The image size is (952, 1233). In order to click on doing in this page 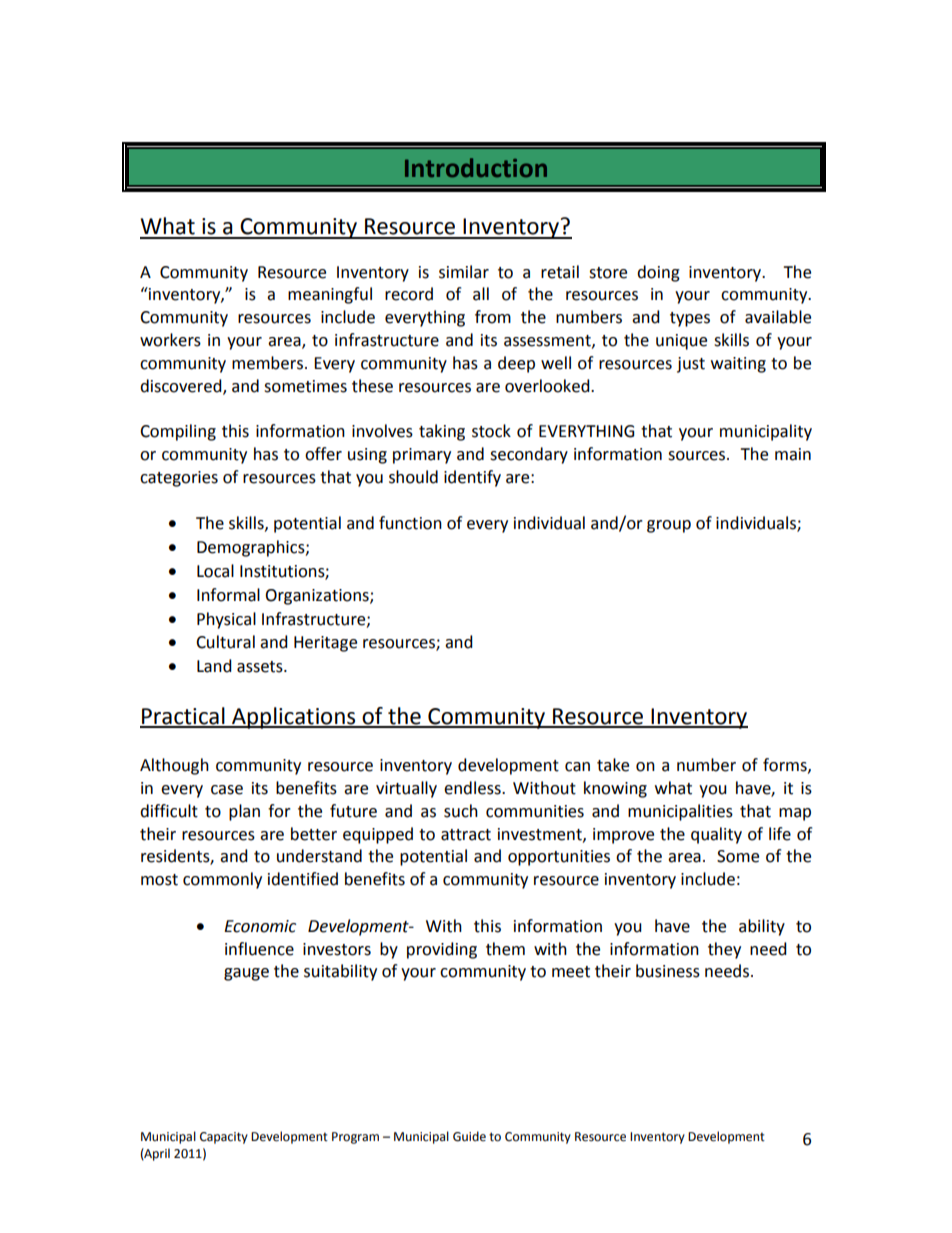, I will do `click(658, 273)`.
